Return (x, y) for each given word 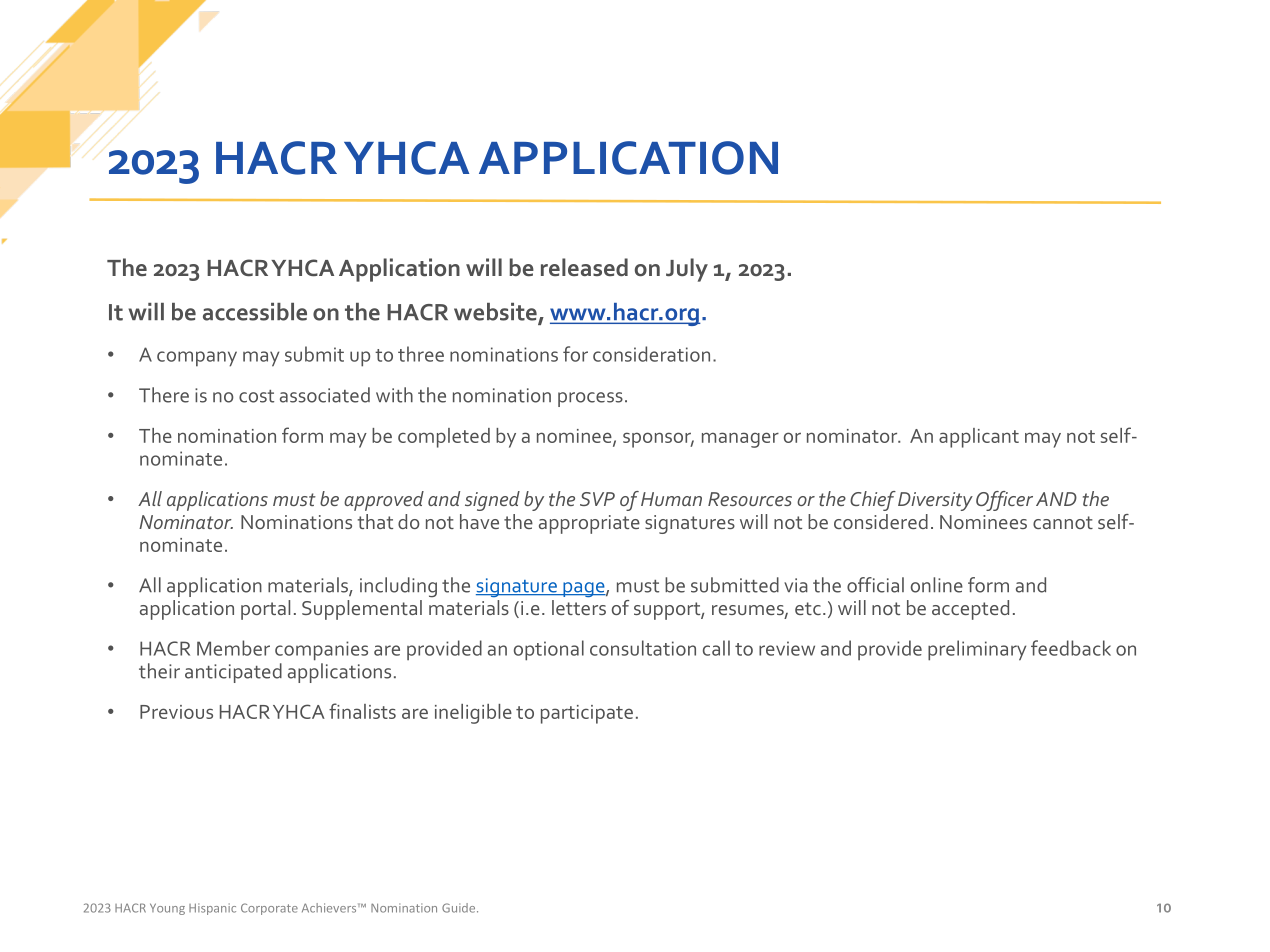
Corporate (269, 909)
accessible (255, 312)
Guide (460, 908)
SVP (597, 499)
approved (384, 501)
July (687, 270)
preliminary (977, 650)
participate (587, 714)
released (584, 267)
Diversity (935, 501)
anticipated (233, 673)
